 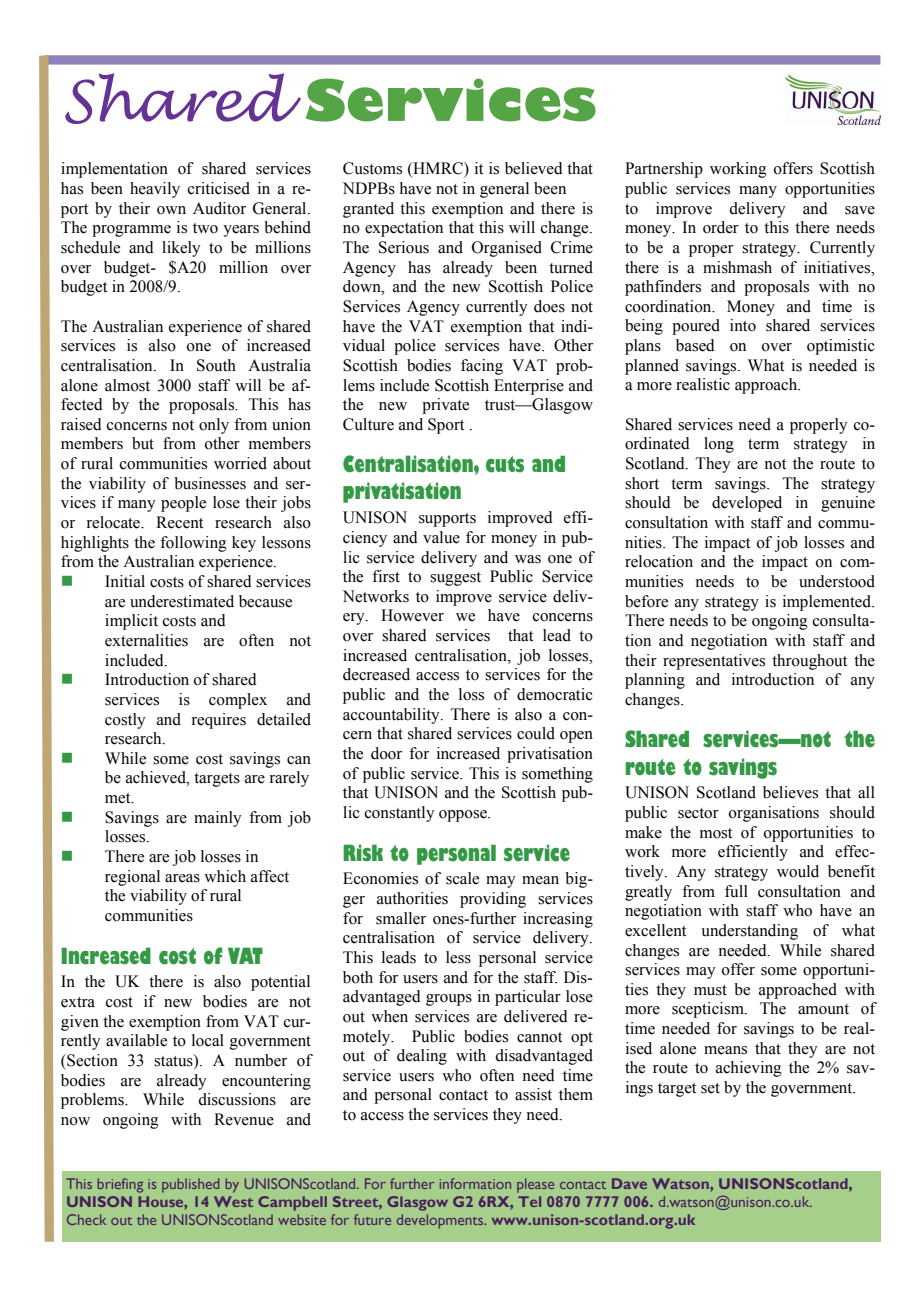 I want to click on developments, so click(x=441, y=1221).
